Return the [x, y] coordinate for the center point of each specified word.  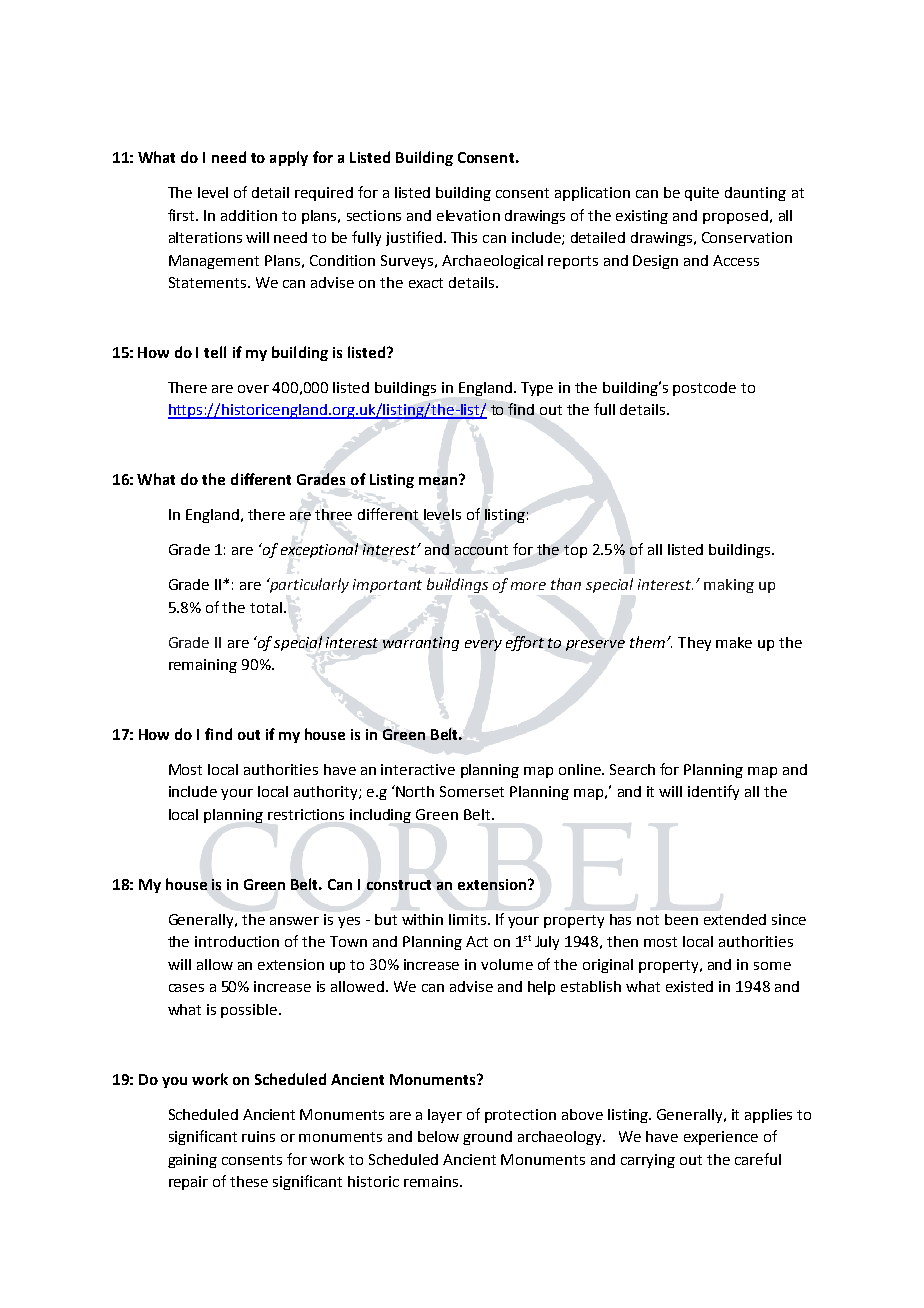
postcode [704, 389]
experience [721, 1138]
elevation [468, 215]
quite [702, 194]
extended [735, 919]
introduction [237, 941]
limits [469, 919]
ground [487, 1138]
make [734, 642]
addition [249, 215]
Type [537, 389]
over [253, 389]
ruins [258, 1136]
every [483, 645]
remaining [203, 666]
